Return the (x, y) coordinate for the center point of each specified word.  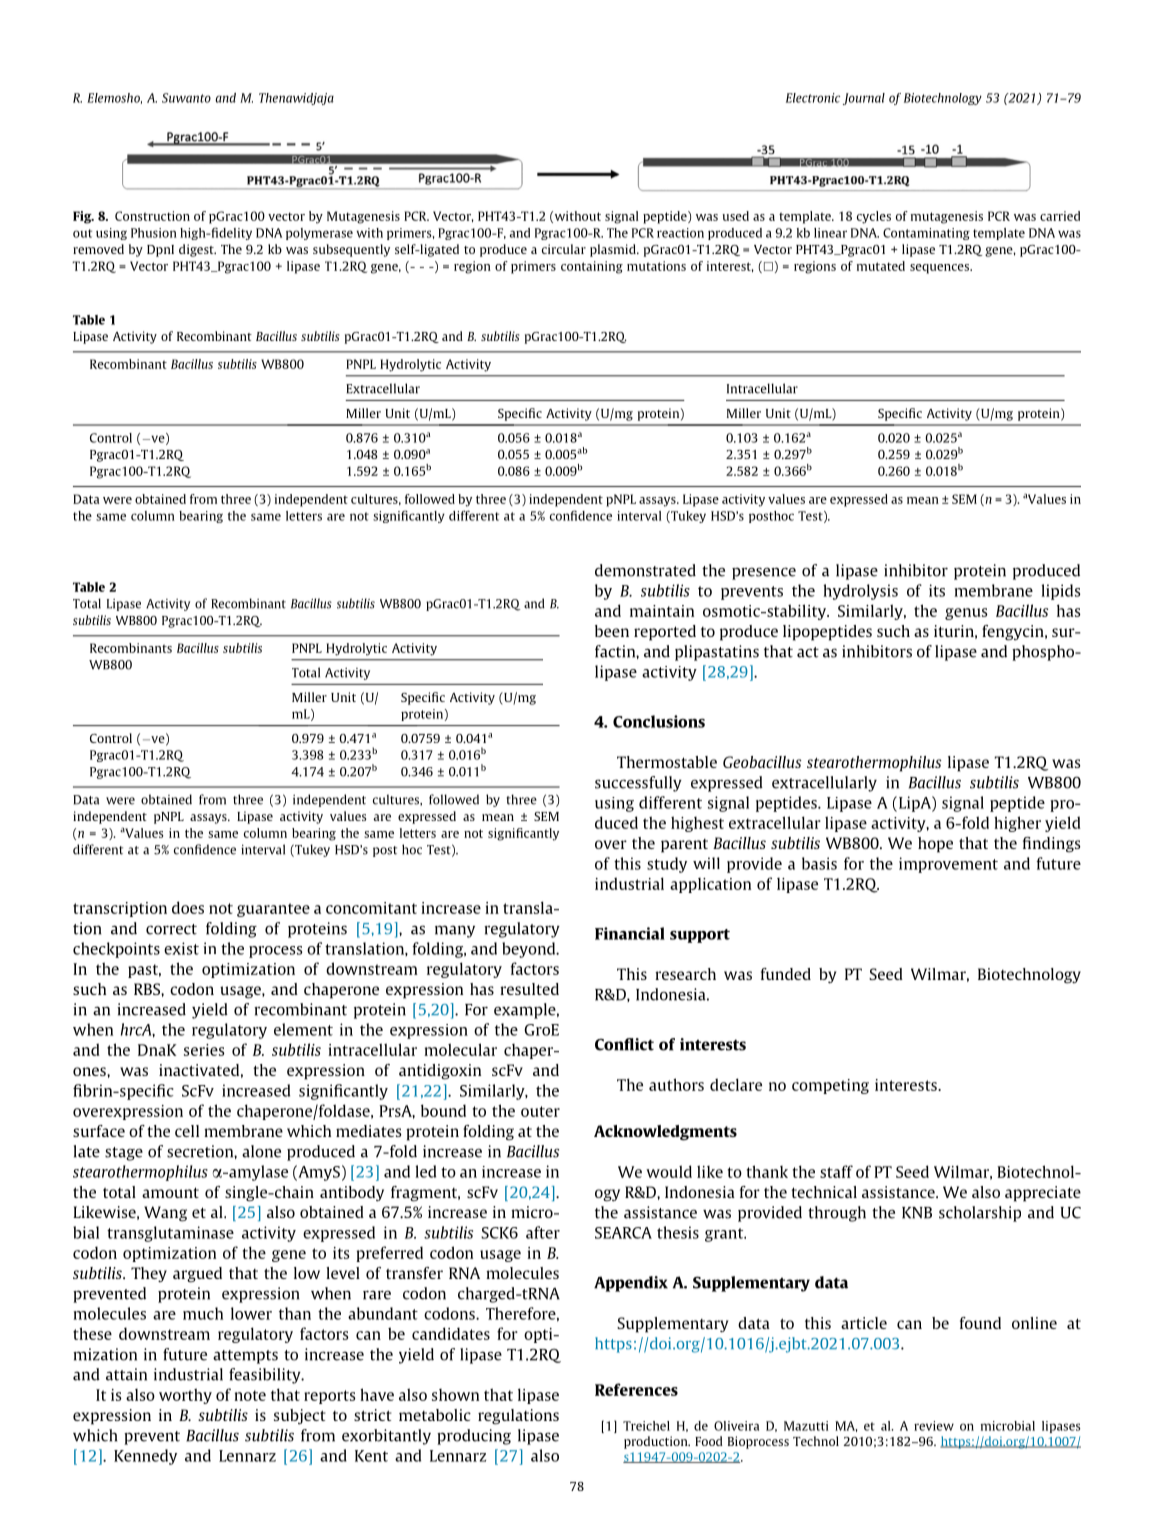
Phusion (154, 233)
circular (564, 249)
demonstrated (645, 570)
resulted (529, 989)
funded (786, 974)
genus (966, 614)
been (612, 631)
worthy (185, 1396)
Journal (864, 99)
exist (181, 948)
